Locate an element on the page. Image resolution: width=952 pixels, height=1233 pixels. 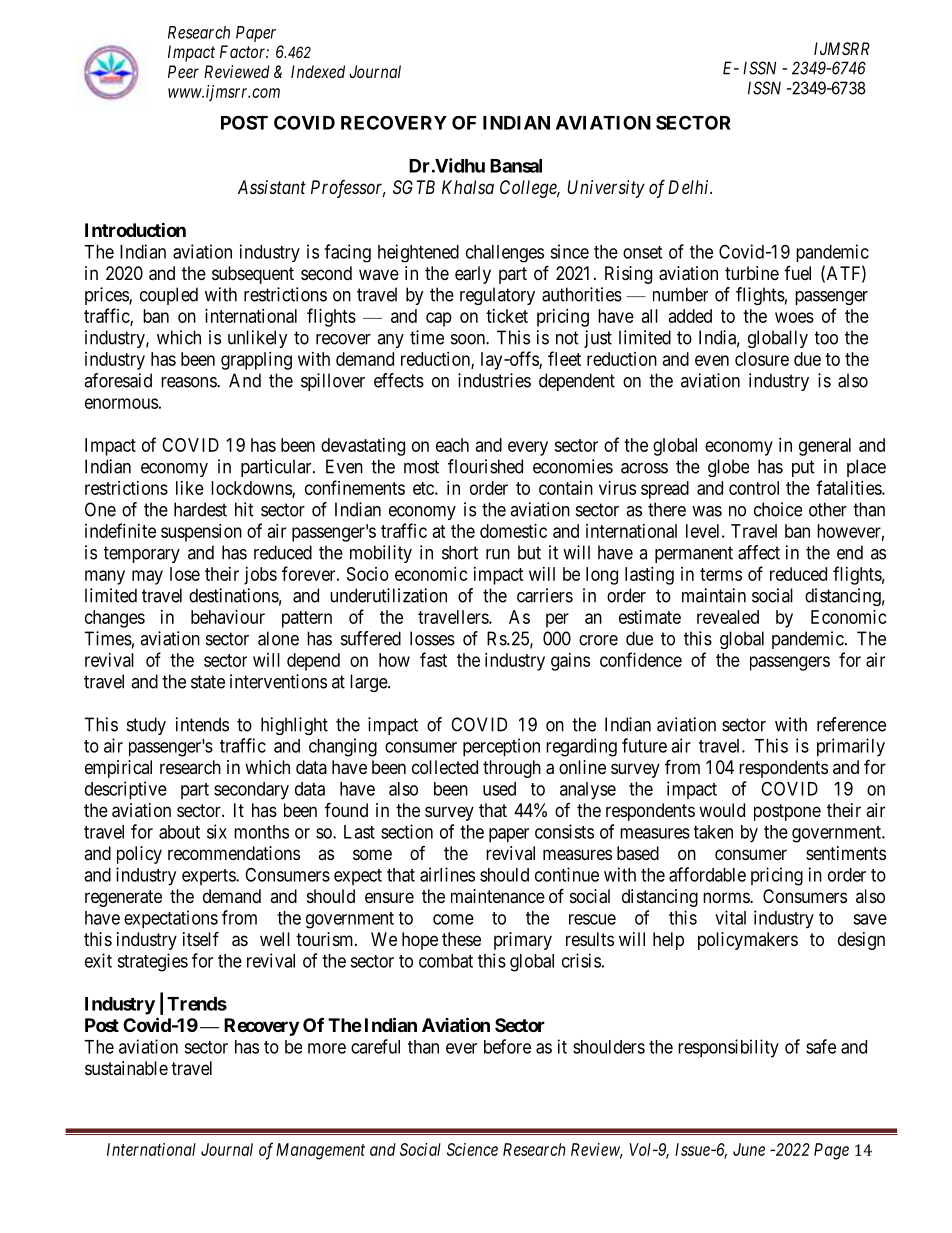
revealed is located at coordinates (728, 617).
